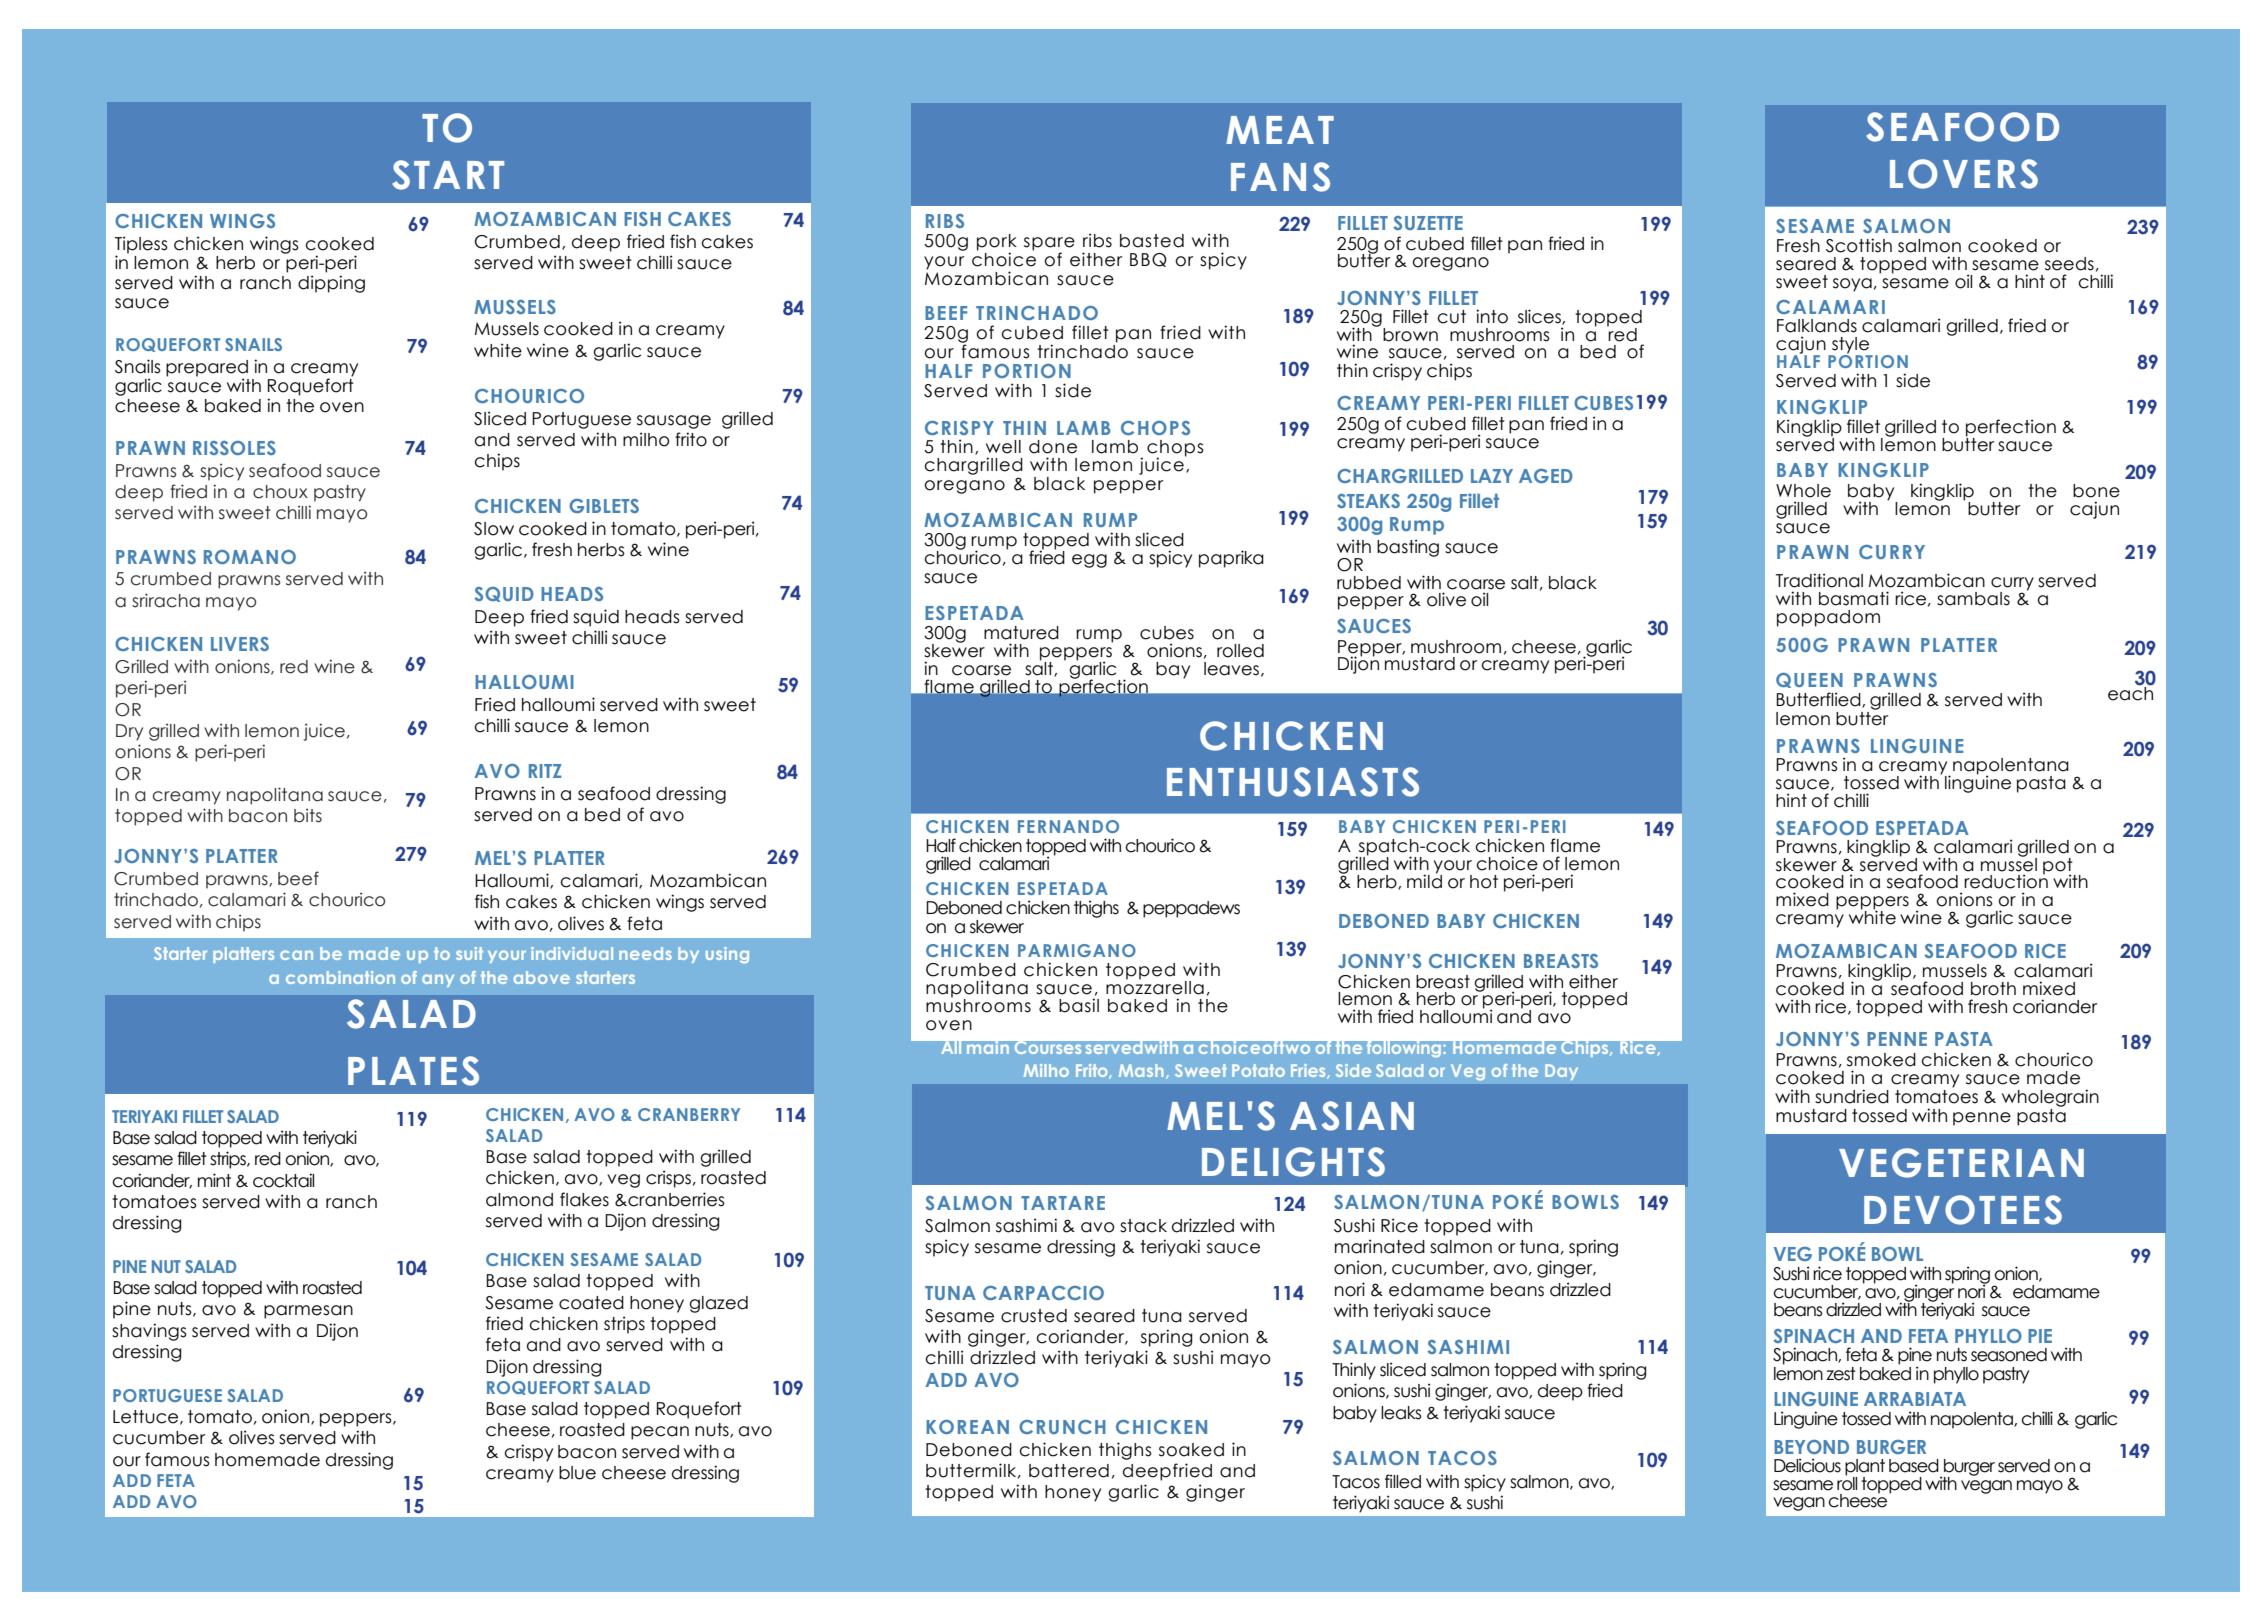 The image size is (2268, 1613). What do you see at coordinates (577, 1473) in the screenshot?
I see `blue` at bounding box center [577, 1473].
